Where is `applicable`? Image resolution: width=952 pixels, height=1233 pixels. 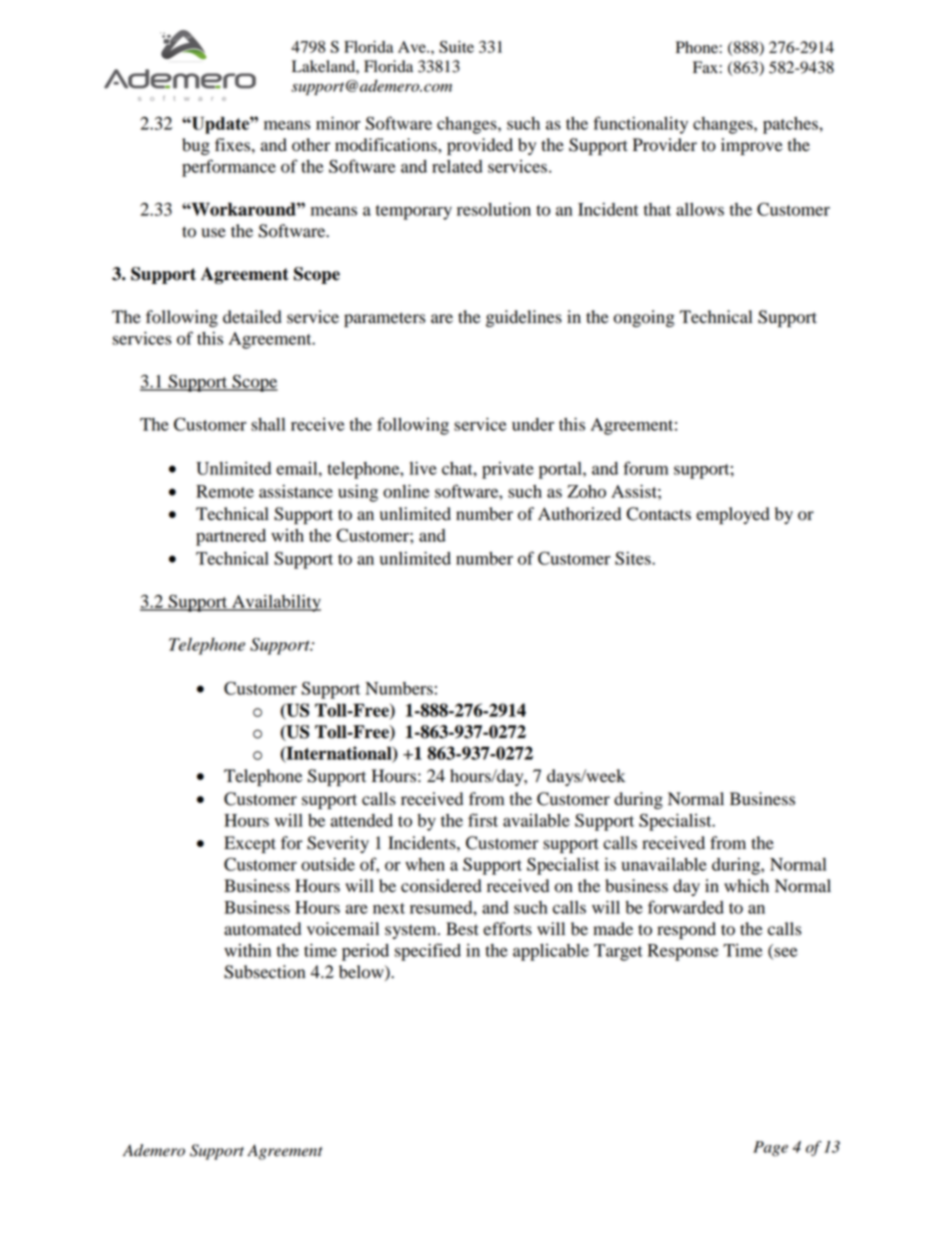 applicable is located at coordinates (551, 952).
